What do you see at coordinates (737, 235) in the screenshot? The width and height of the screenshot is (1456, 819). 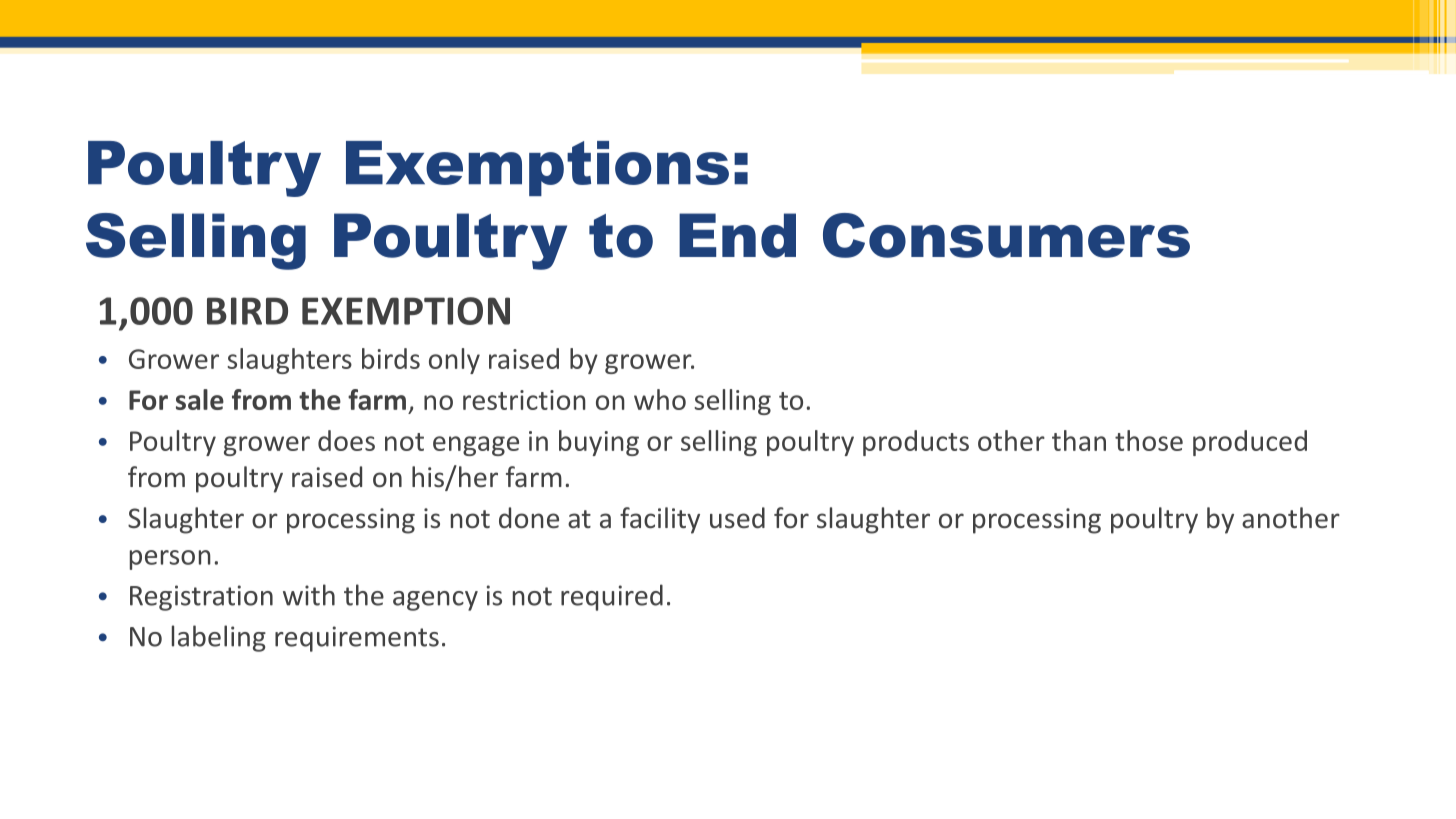 I see `End` at bounding box center [737, 235].
